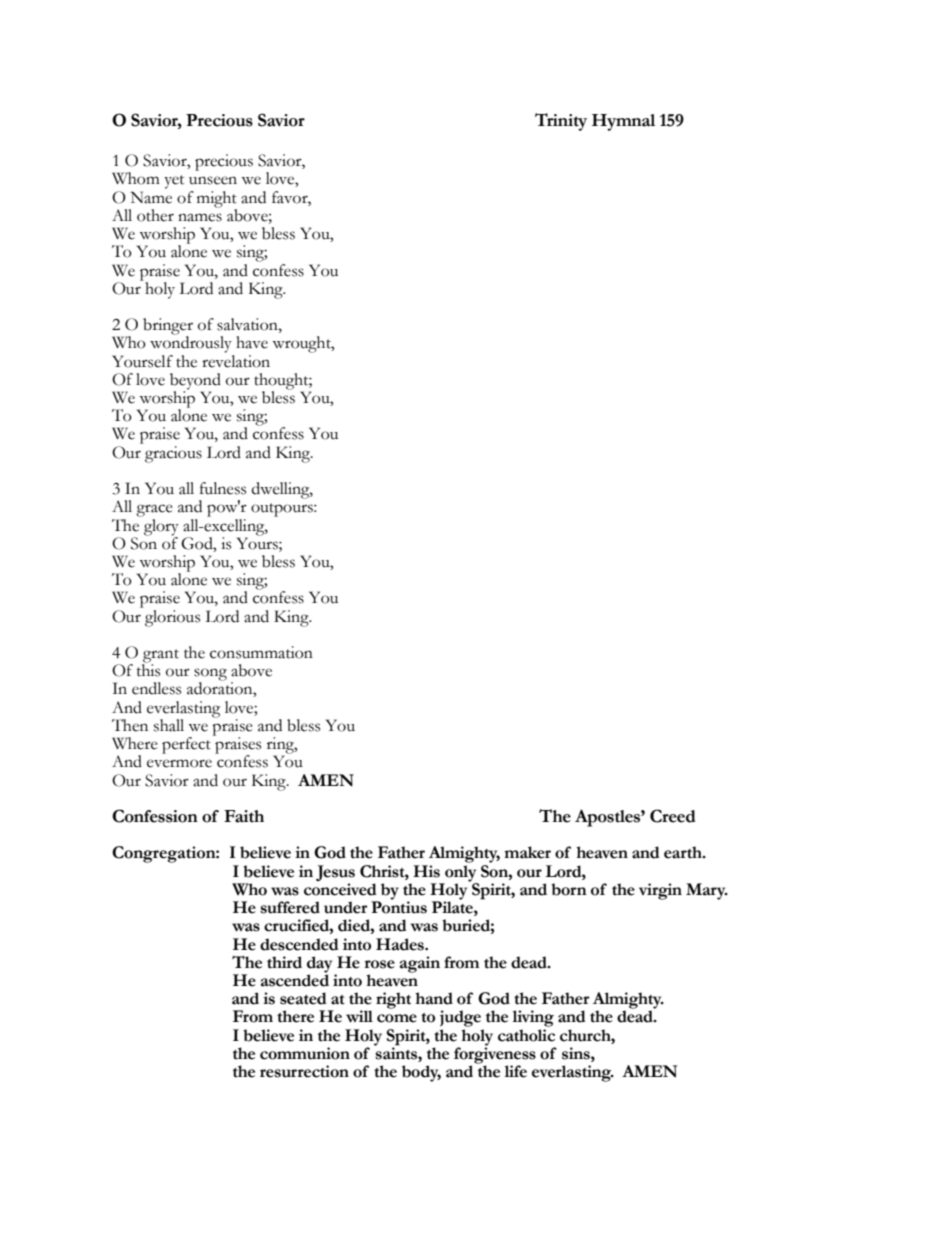 The image size is (952, 1233). I want to click on unseen, so click(213, 180).
